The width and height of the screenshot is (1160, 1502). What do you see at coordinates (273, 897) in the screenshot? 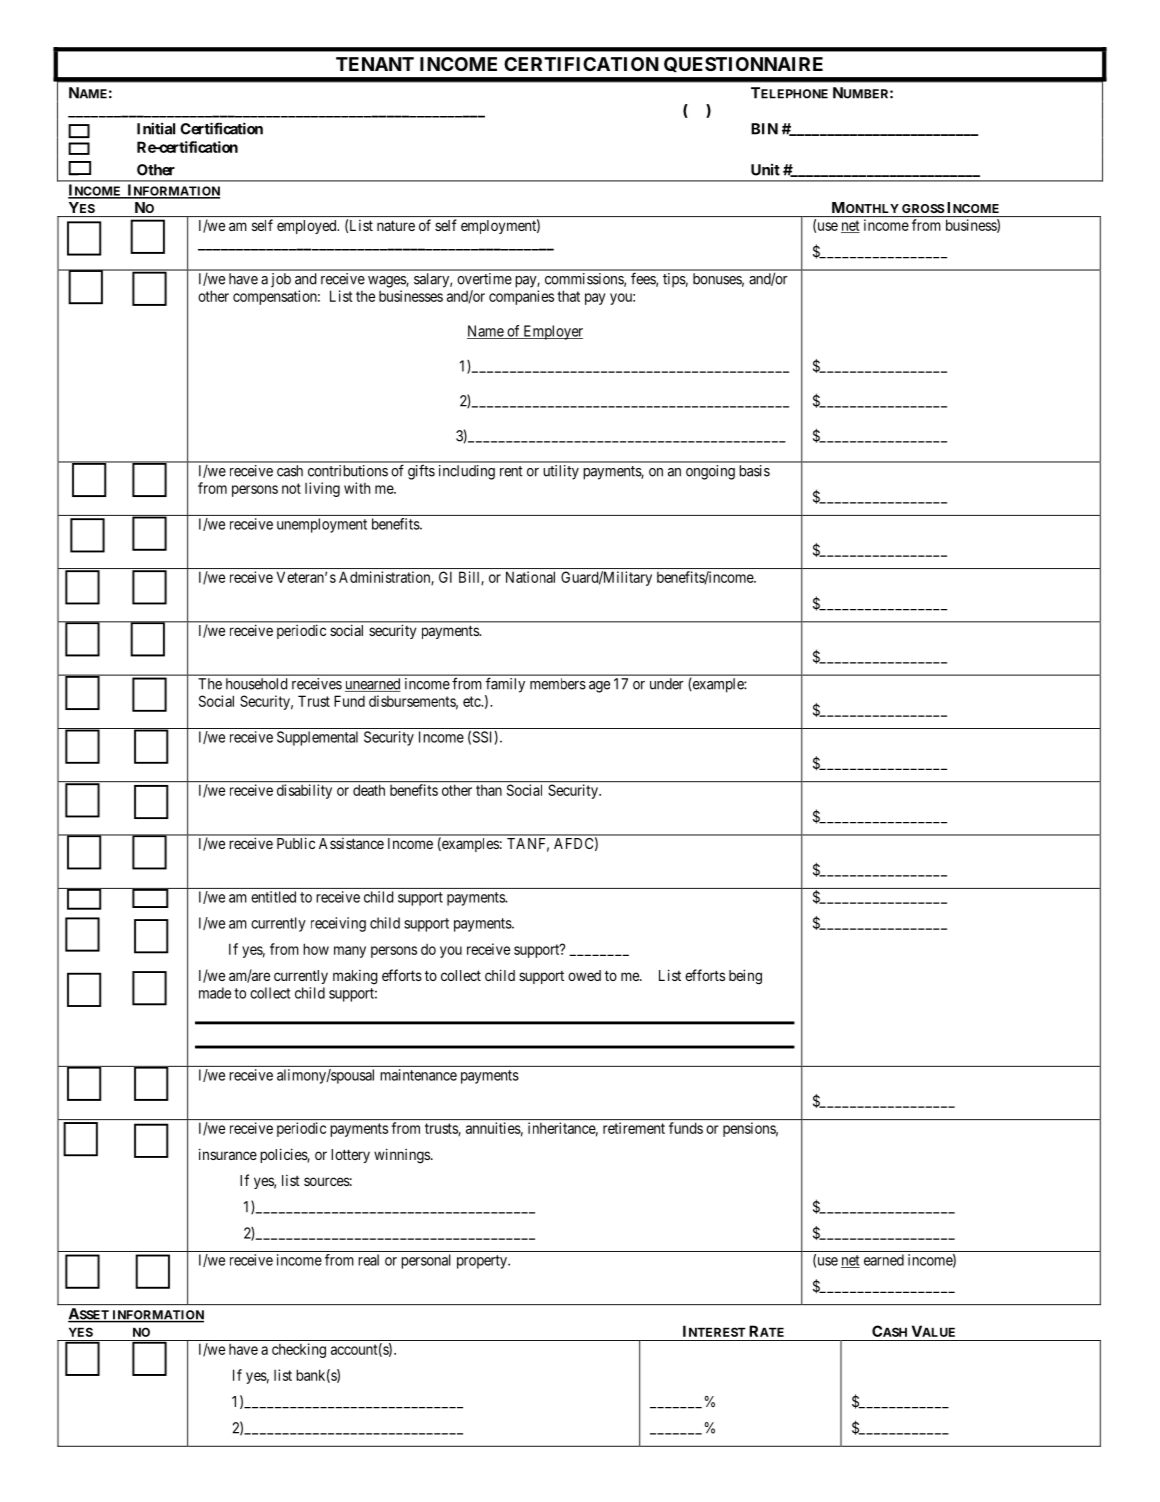
I see `entitled` at bounding box center [273, 897].
